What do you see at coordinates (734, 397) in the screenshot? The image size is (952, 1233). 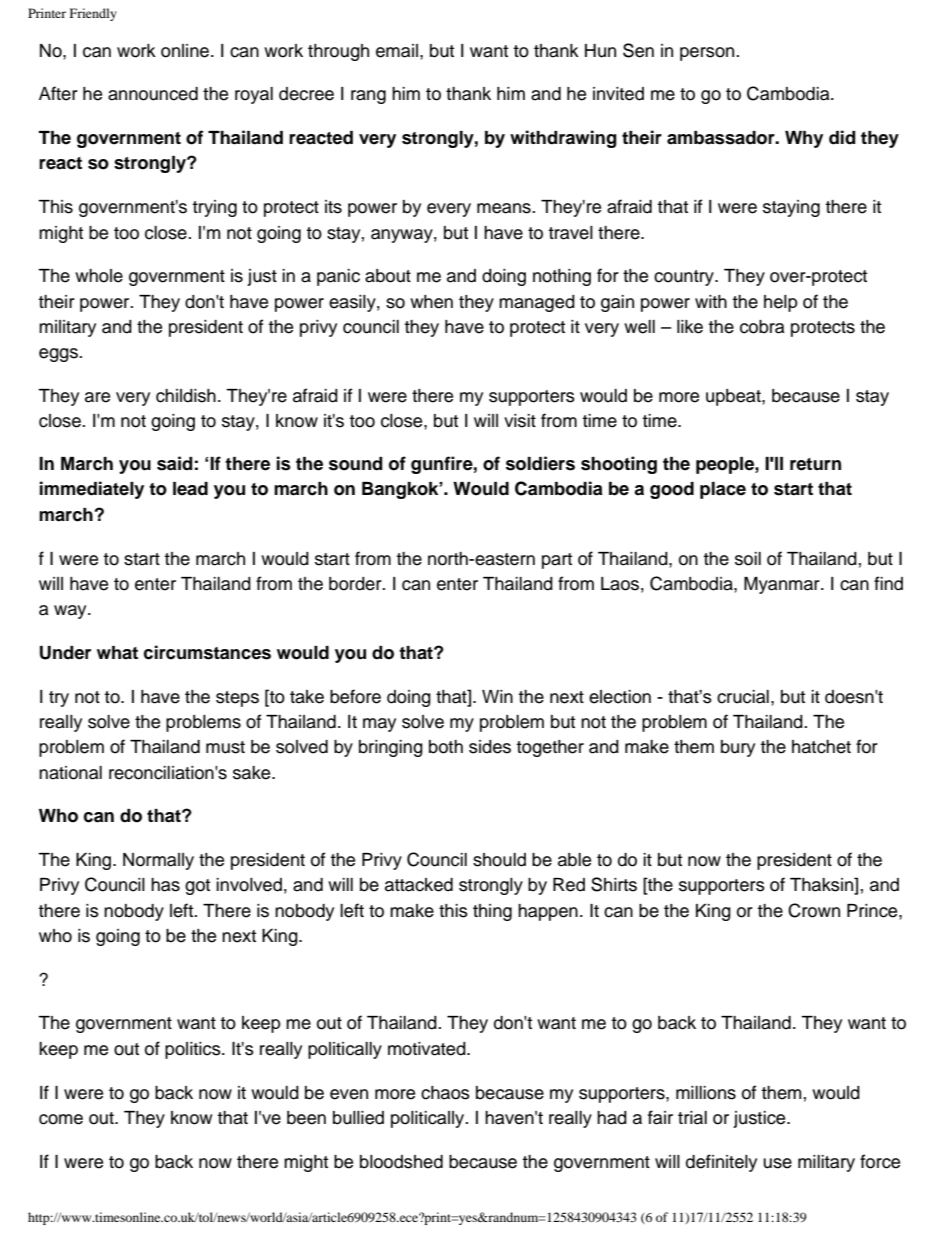 I see `upbeat` at bounding box center [734, 397].
